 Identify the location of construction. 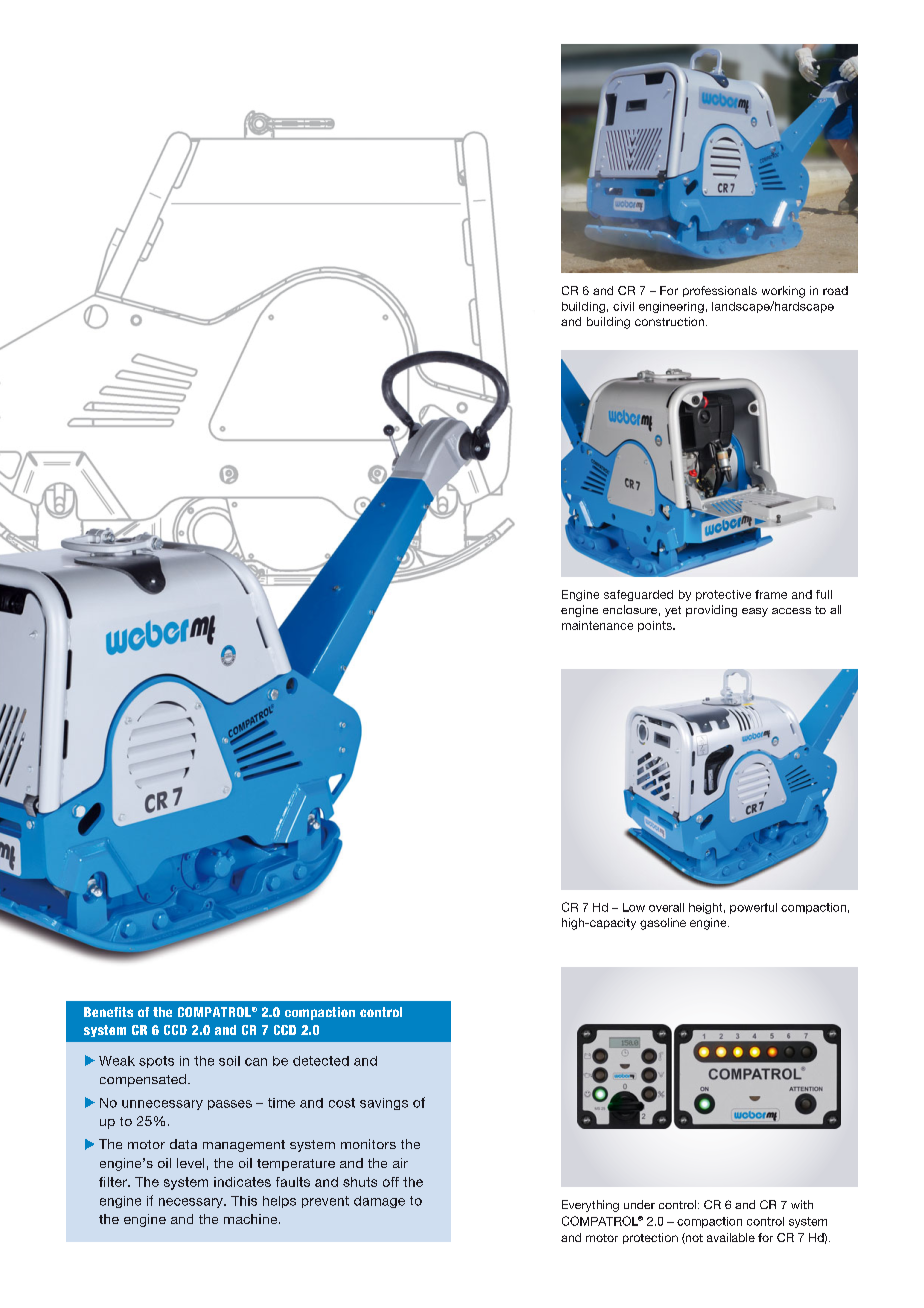
(671, 321).
